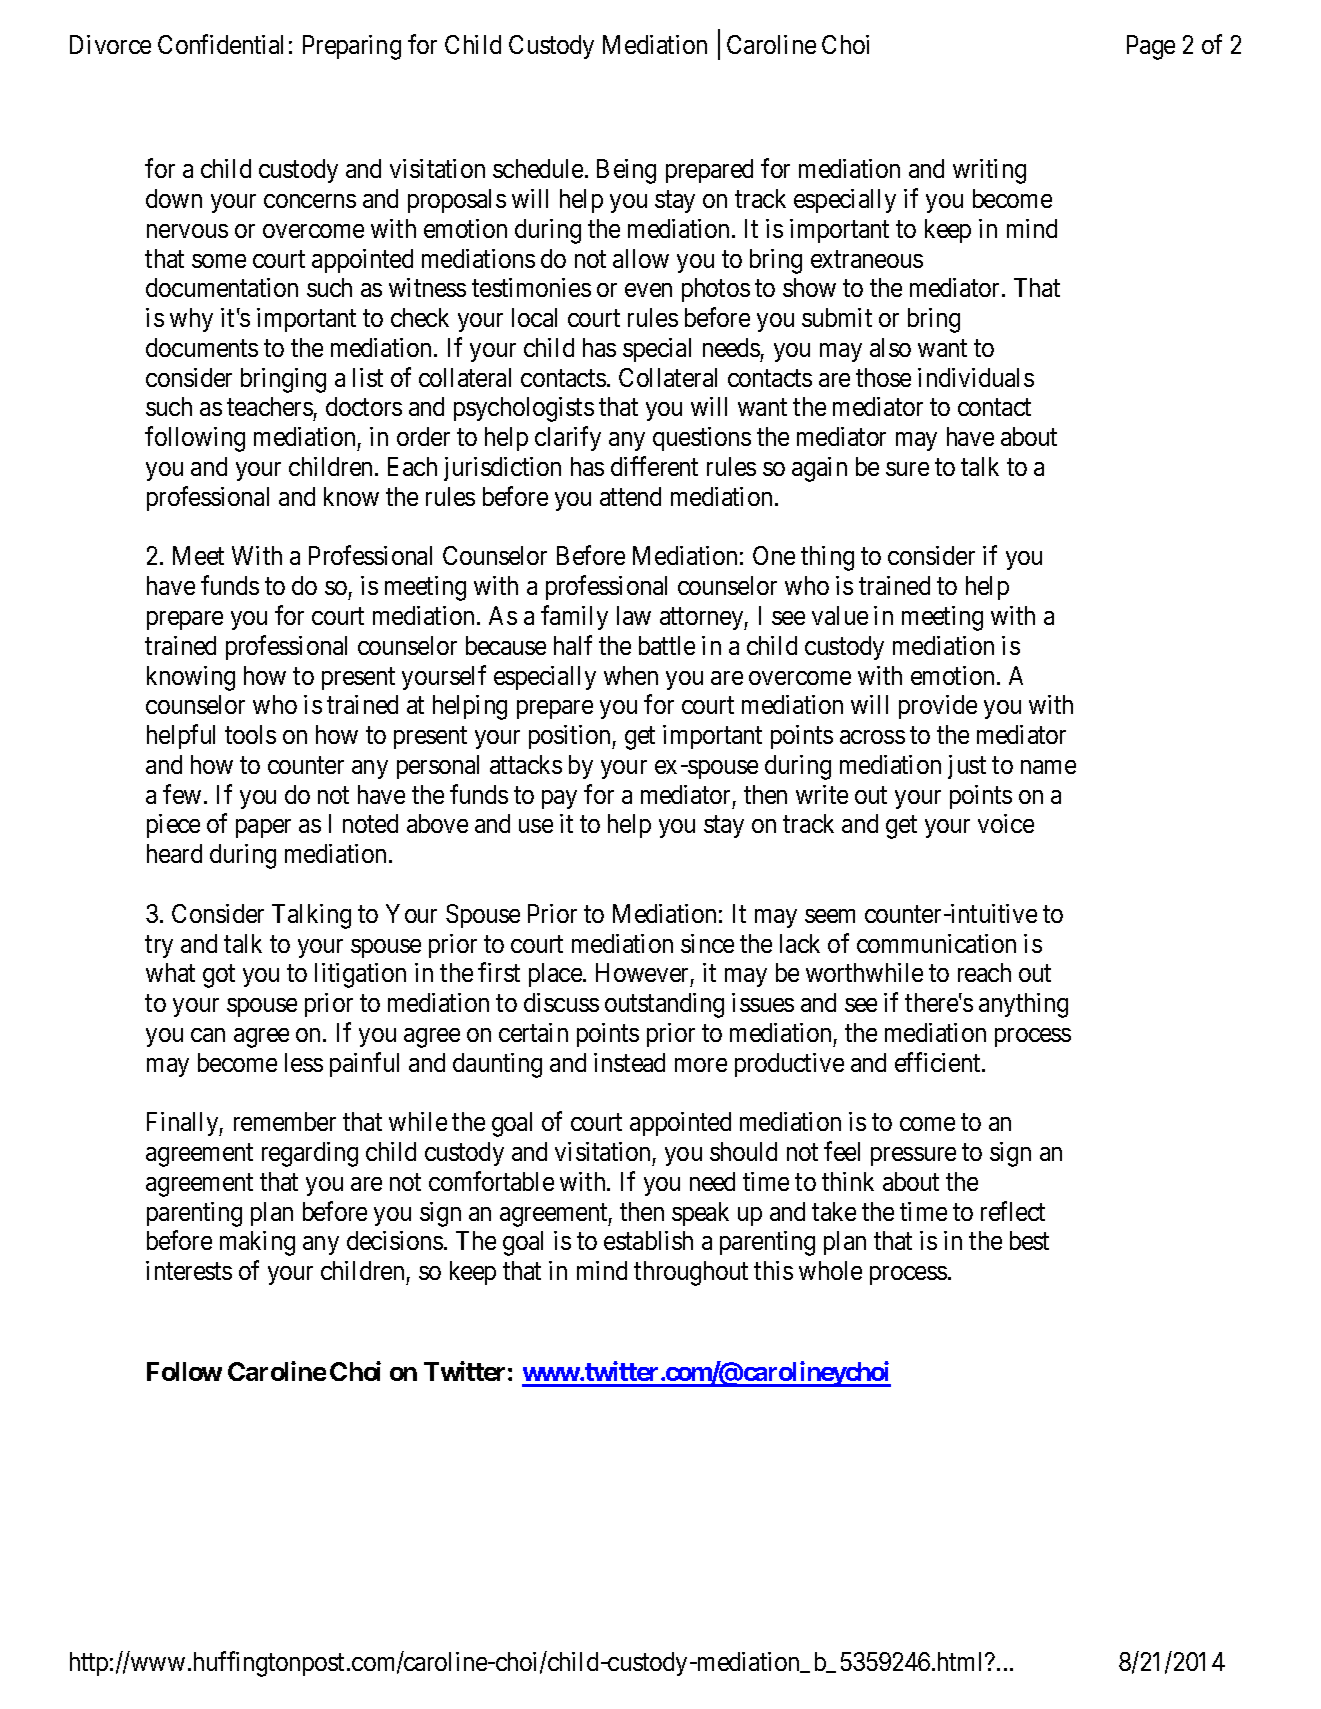 The image size is (1321, 1709). What do you see at coordinates (524, 409) in the screenshot?
I see `psychologists` at bounding box center [524, 409].
